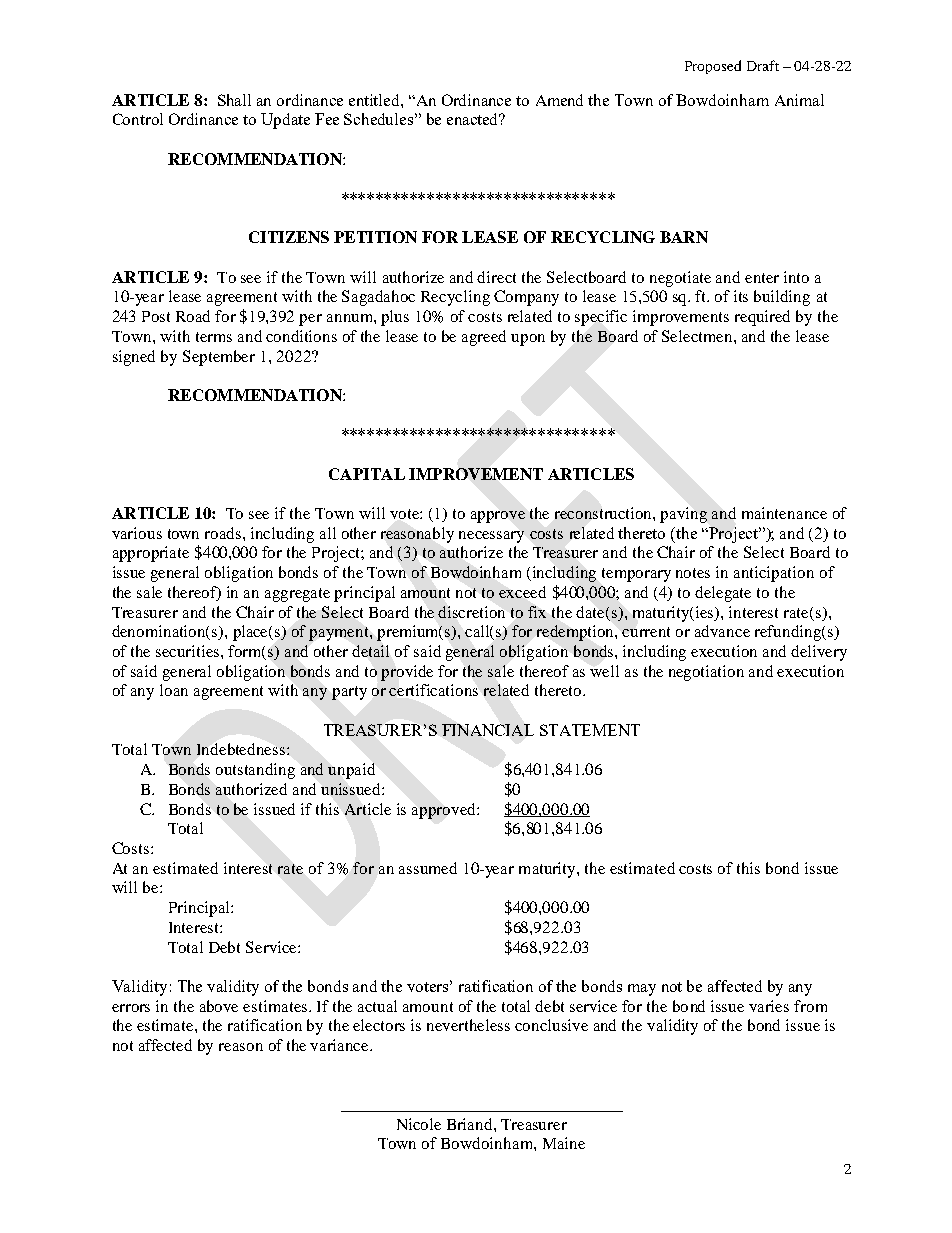  Describe the element at coordinates (723, 594) in the screenshot. I see `delegate` at that location.
